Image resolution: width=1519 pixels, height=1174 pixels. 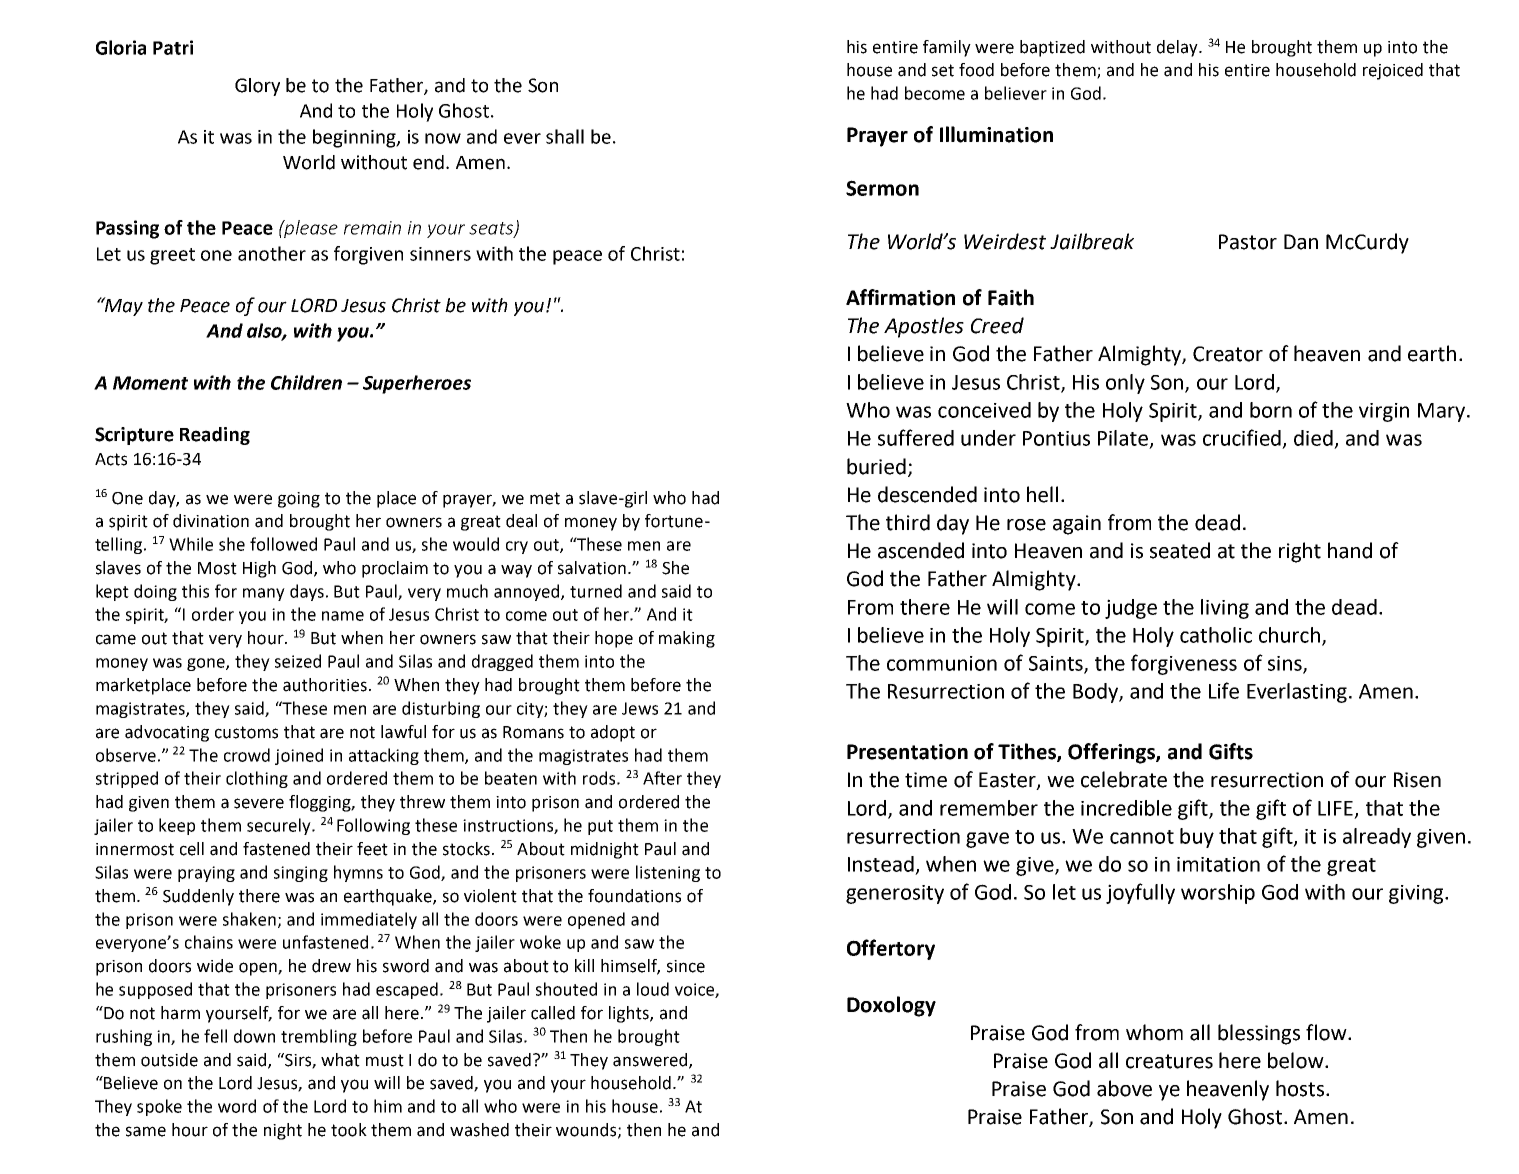 What do you see at coordinates (349, 1130) in the screenshot?
I see `took` at bounding box center [349, 1130].
